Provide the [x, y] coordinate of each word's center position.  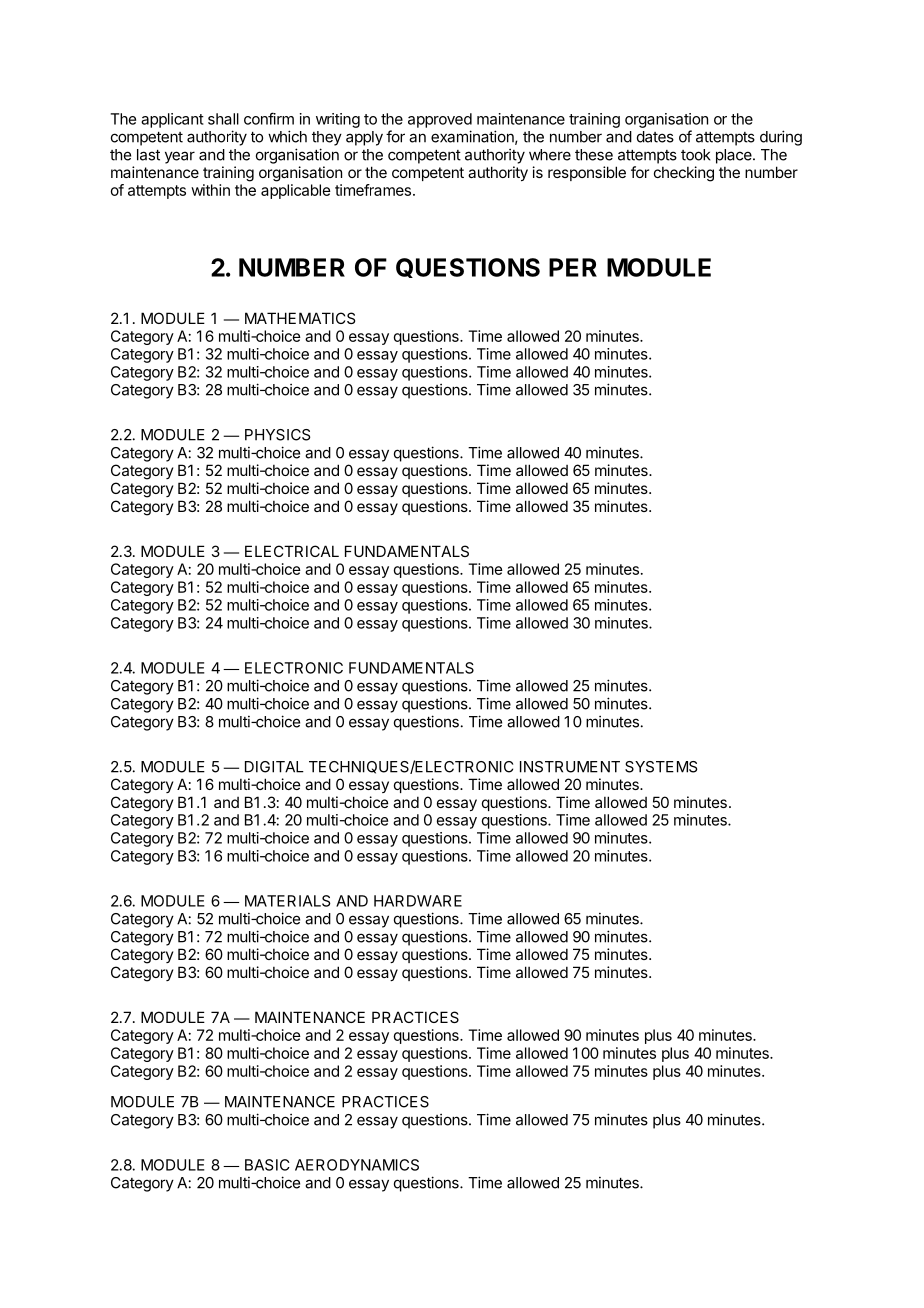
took [696, 155]
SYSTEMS [661, 767]
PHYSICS [277, 435]
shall [223, 119]
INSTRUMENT [570, 767]
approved [440, 120]
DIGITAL [274, 767]
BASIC [267, 1165]
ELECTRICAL [292, 551]
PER [573, 267]
